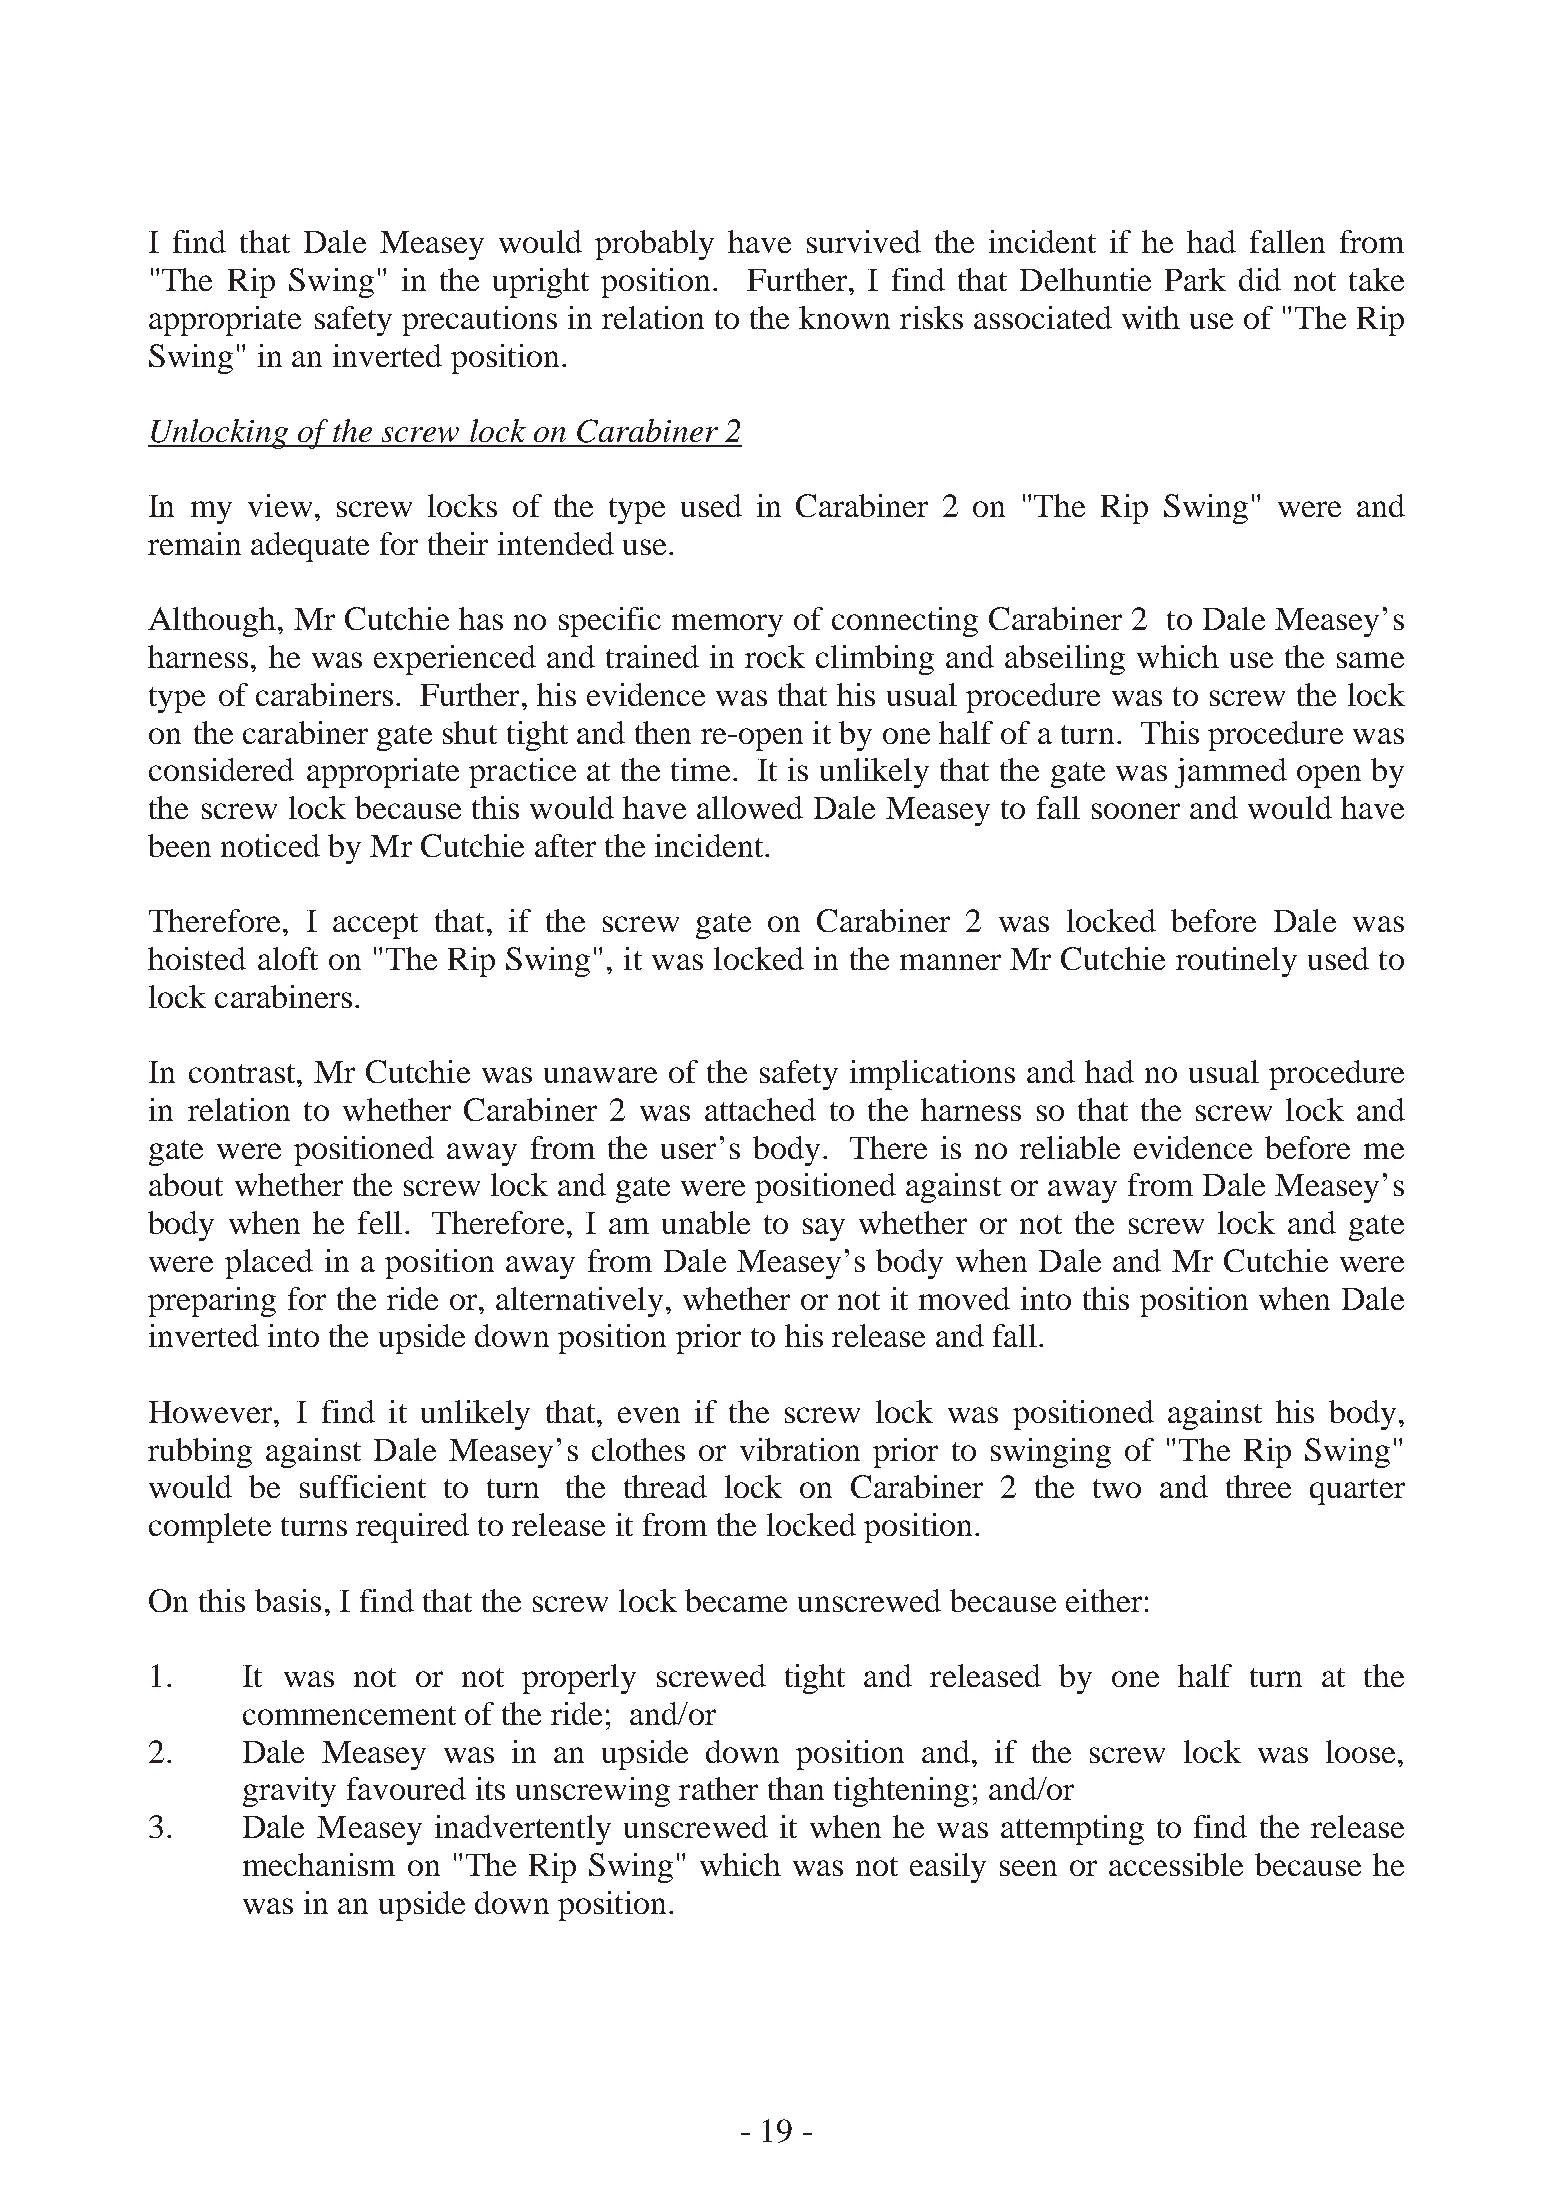 This screenshot has width=1552, height=2196. What do you see at coordinates (775, 656) in the screenshot?
I see `rock` at bounding box center [775, 656].
